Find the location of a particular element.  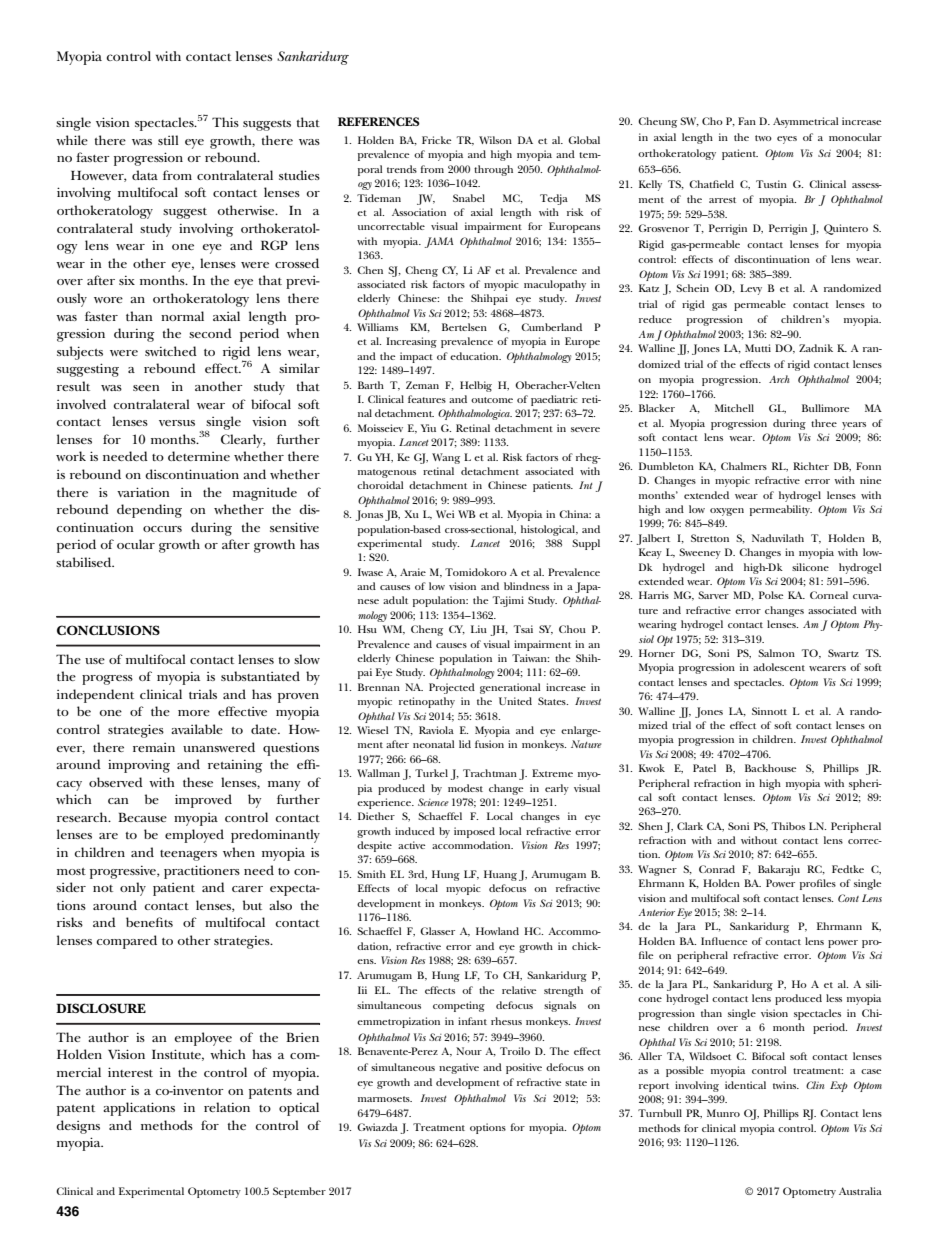

adolescent is located at coordinates (779, 667).
